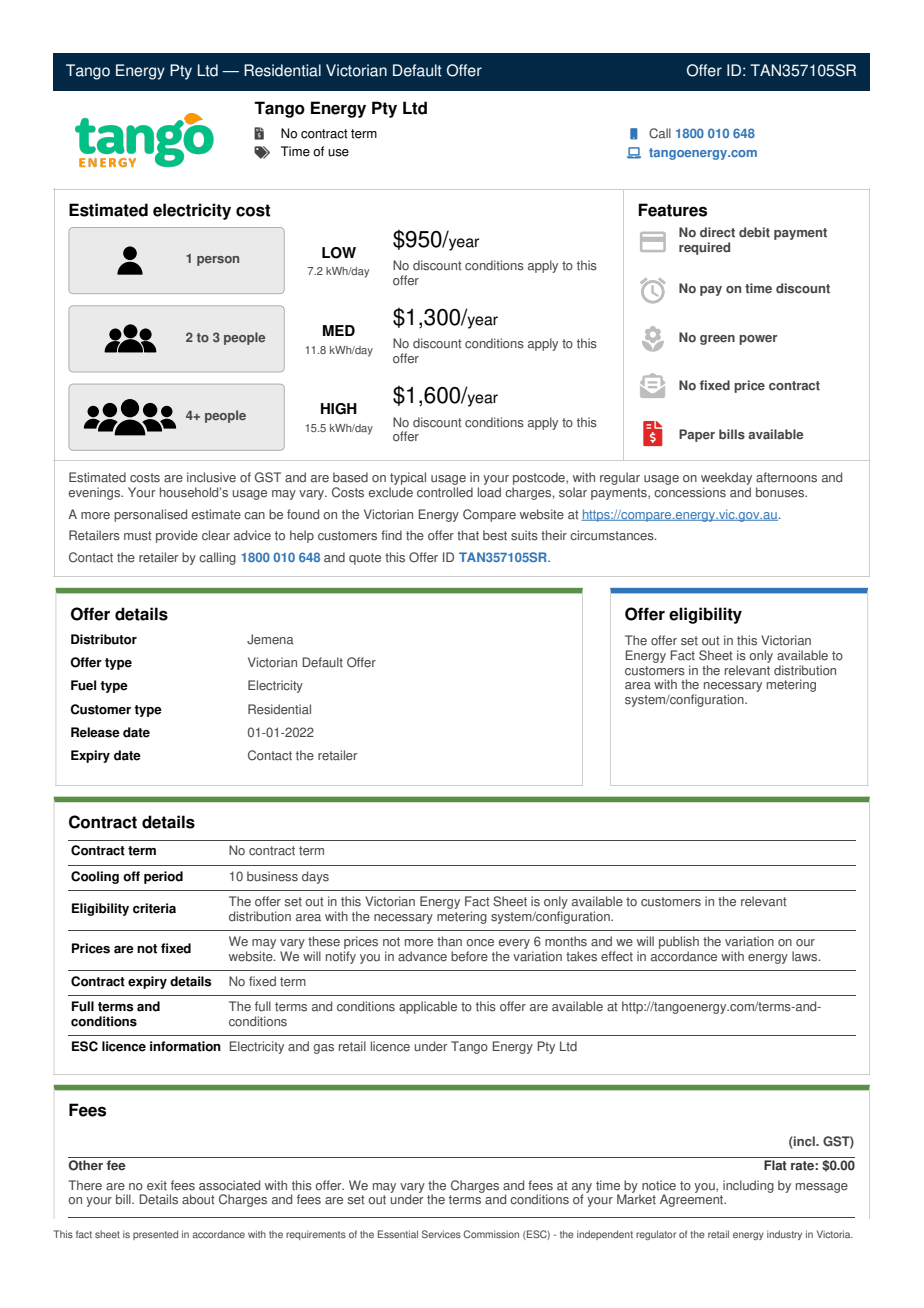 The image size is (924, 1308). I want to click on LOW, so click(339, 253).
